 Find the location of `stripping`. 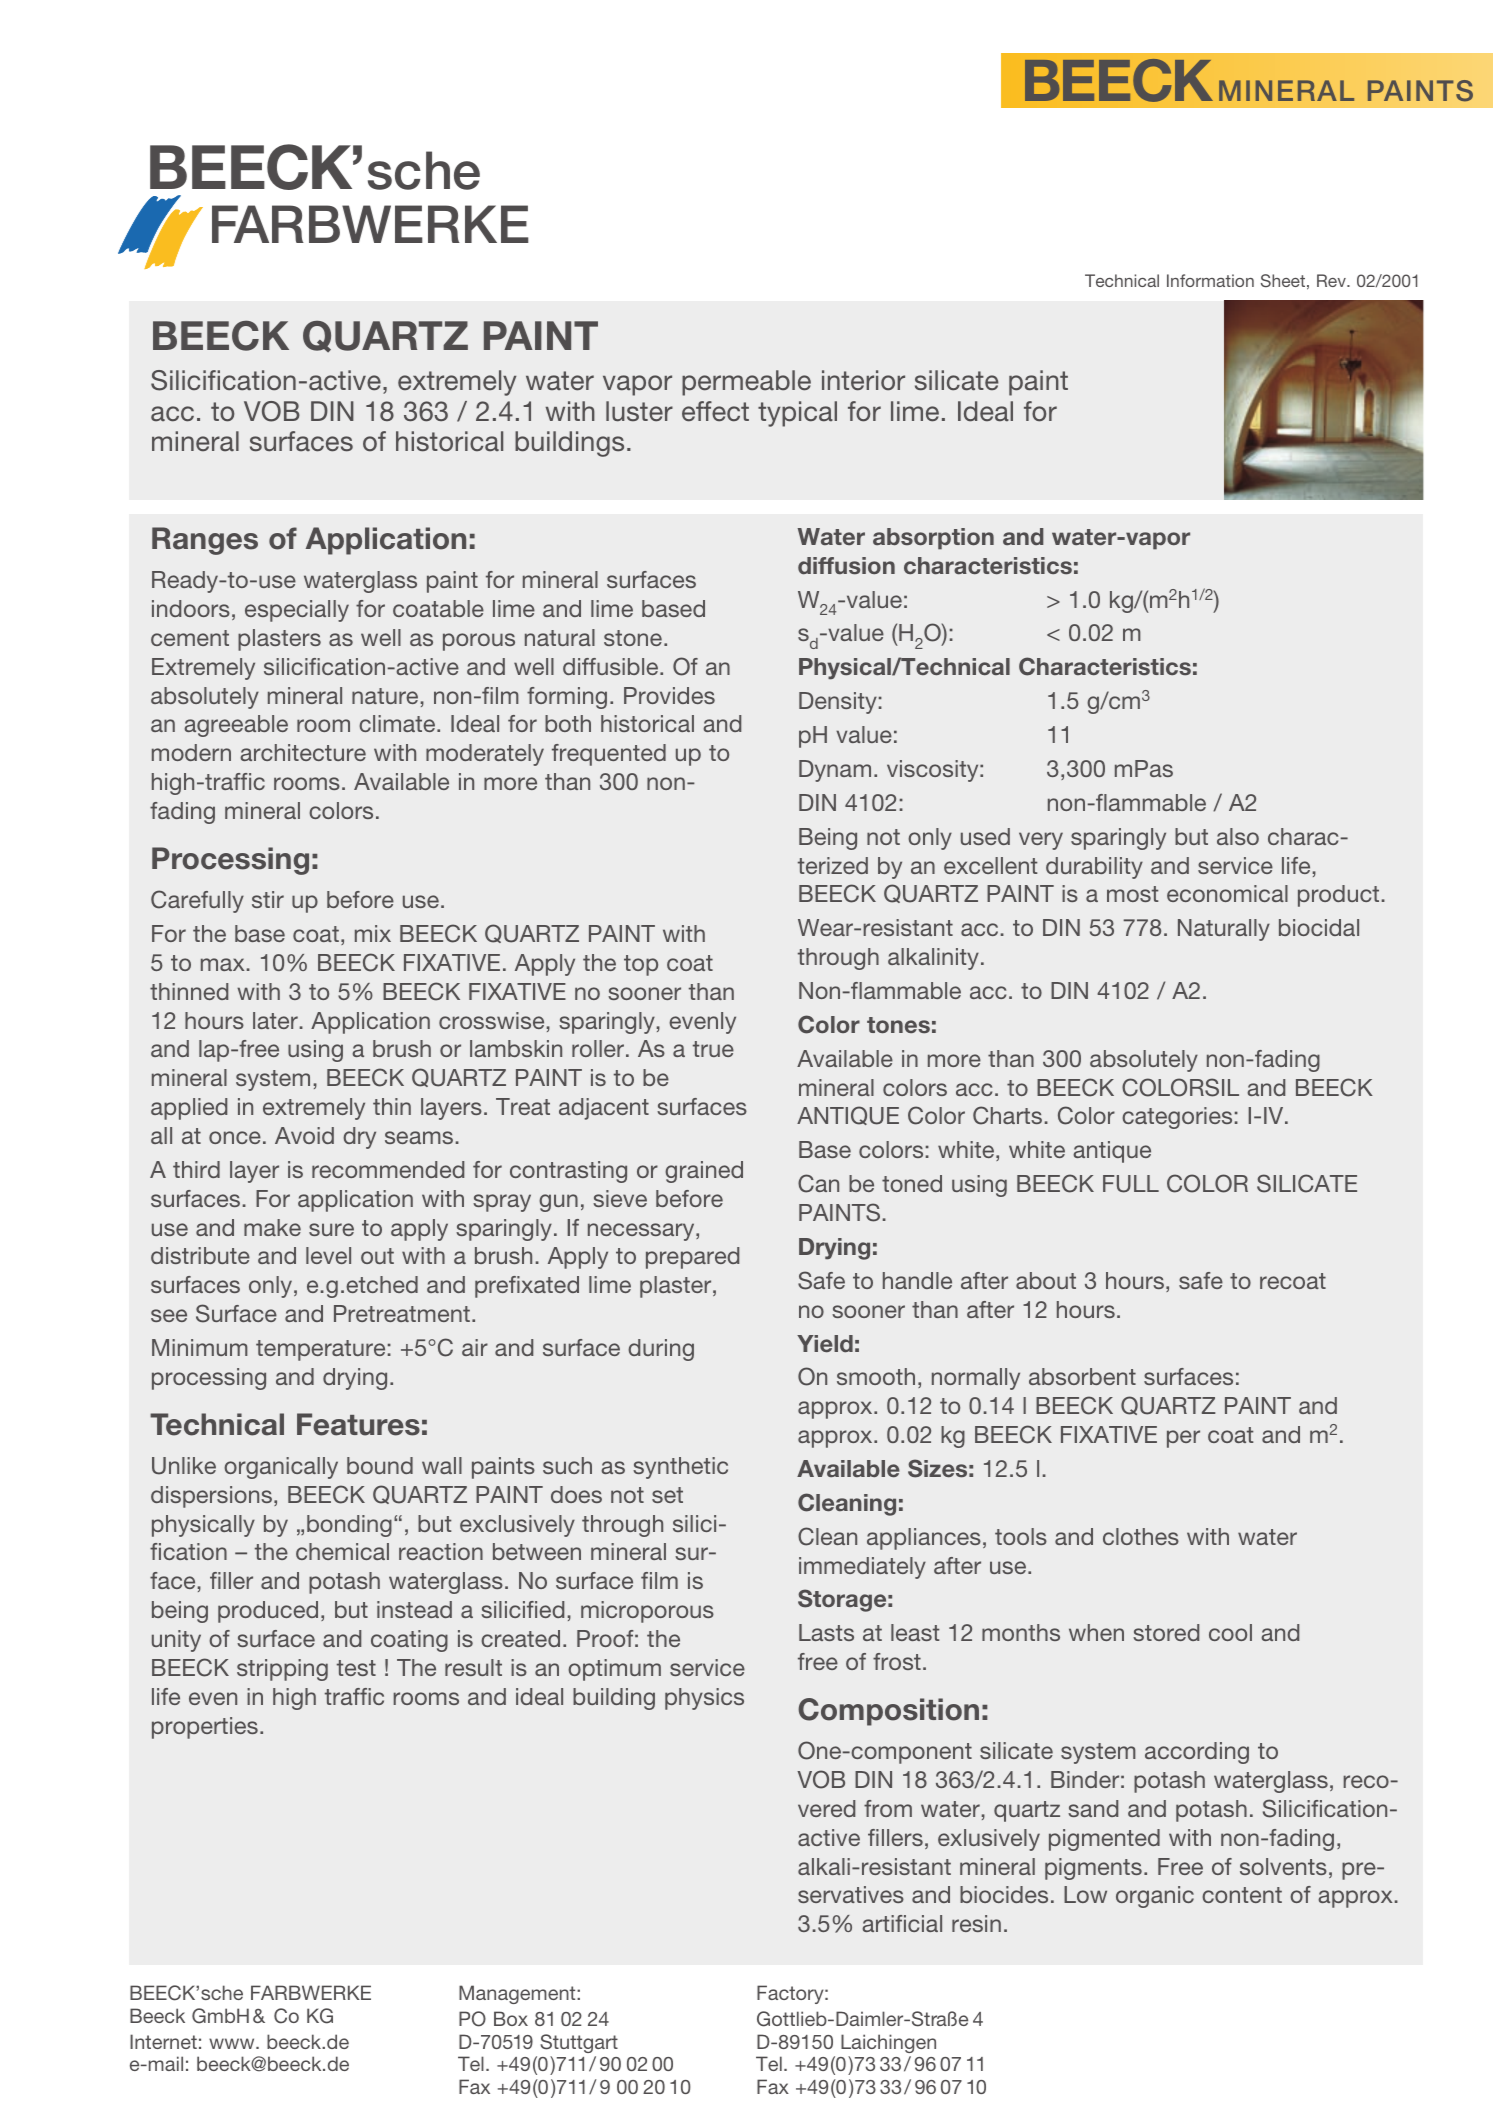

stripping is located at coordinates (282, 1670).
